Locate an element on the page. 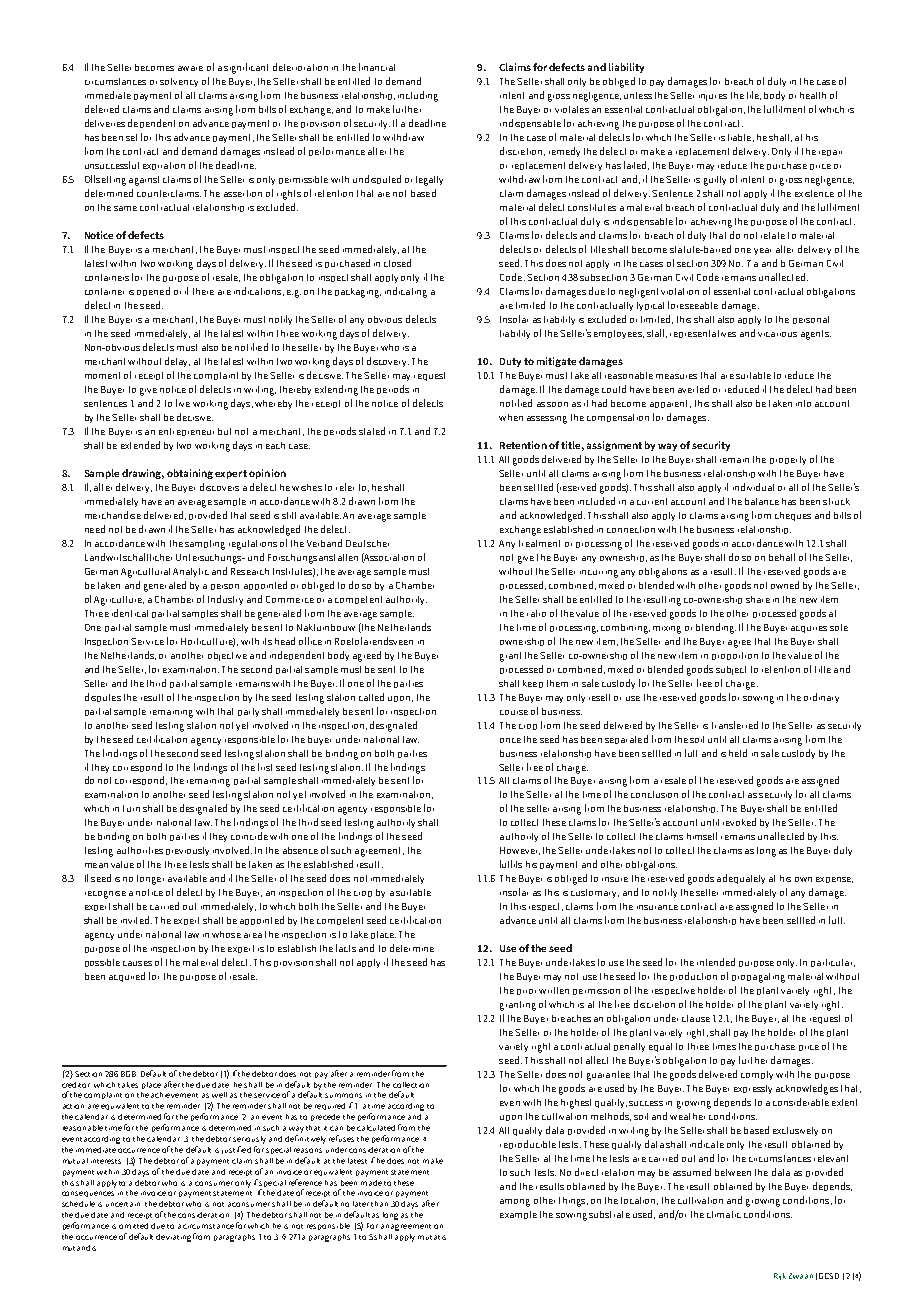  treatment is located at coordinates (539, 543).
